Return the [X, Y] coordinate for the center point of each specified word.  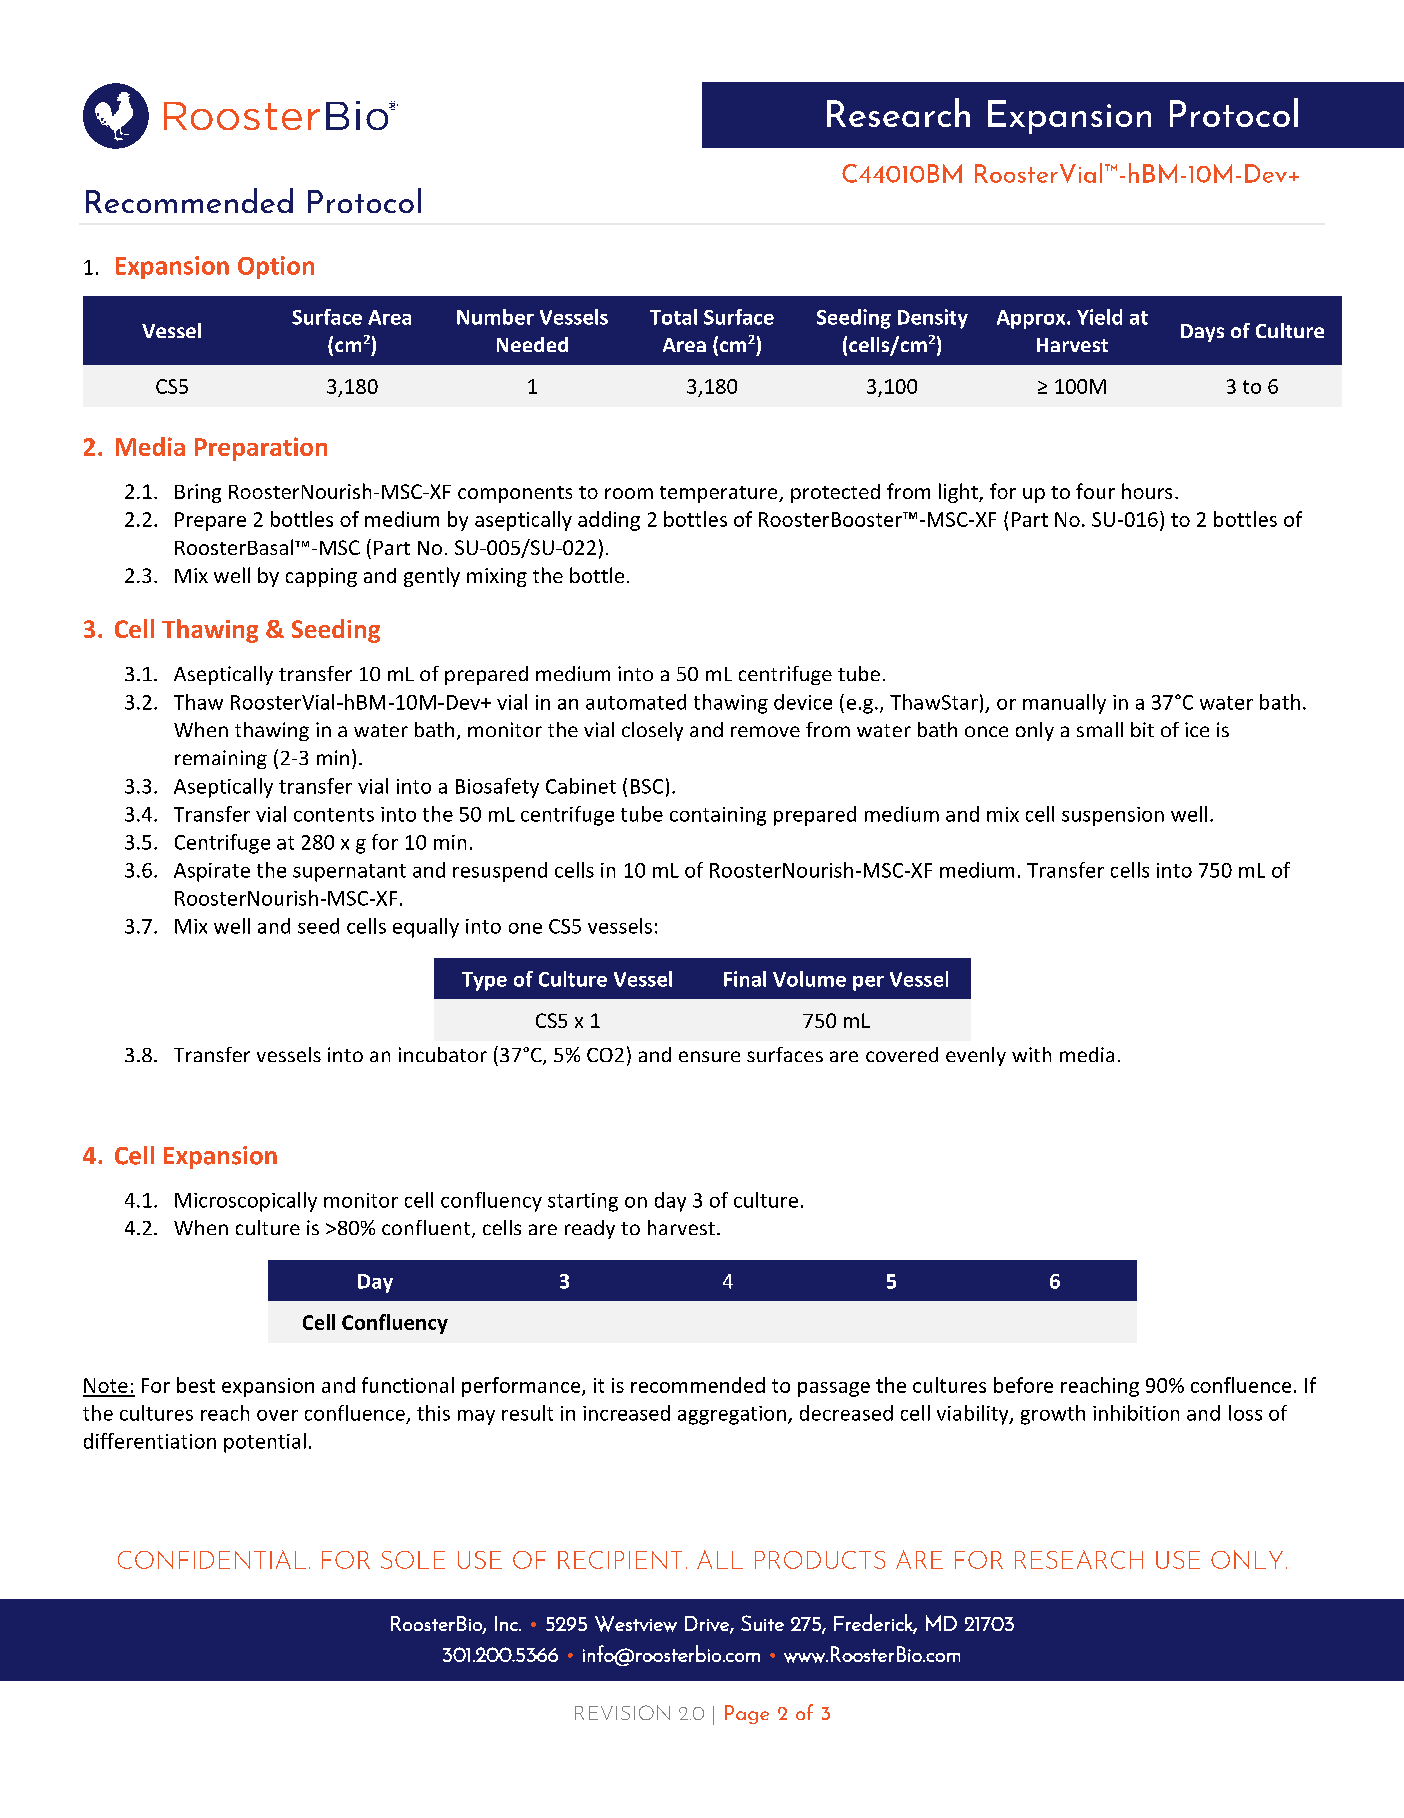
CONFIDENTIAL [212, 1559]
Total [673, 317]
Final [745, 979]
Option [276, 267]
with [1031, 1054]
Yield [1099, 317]
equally [426, 928]
